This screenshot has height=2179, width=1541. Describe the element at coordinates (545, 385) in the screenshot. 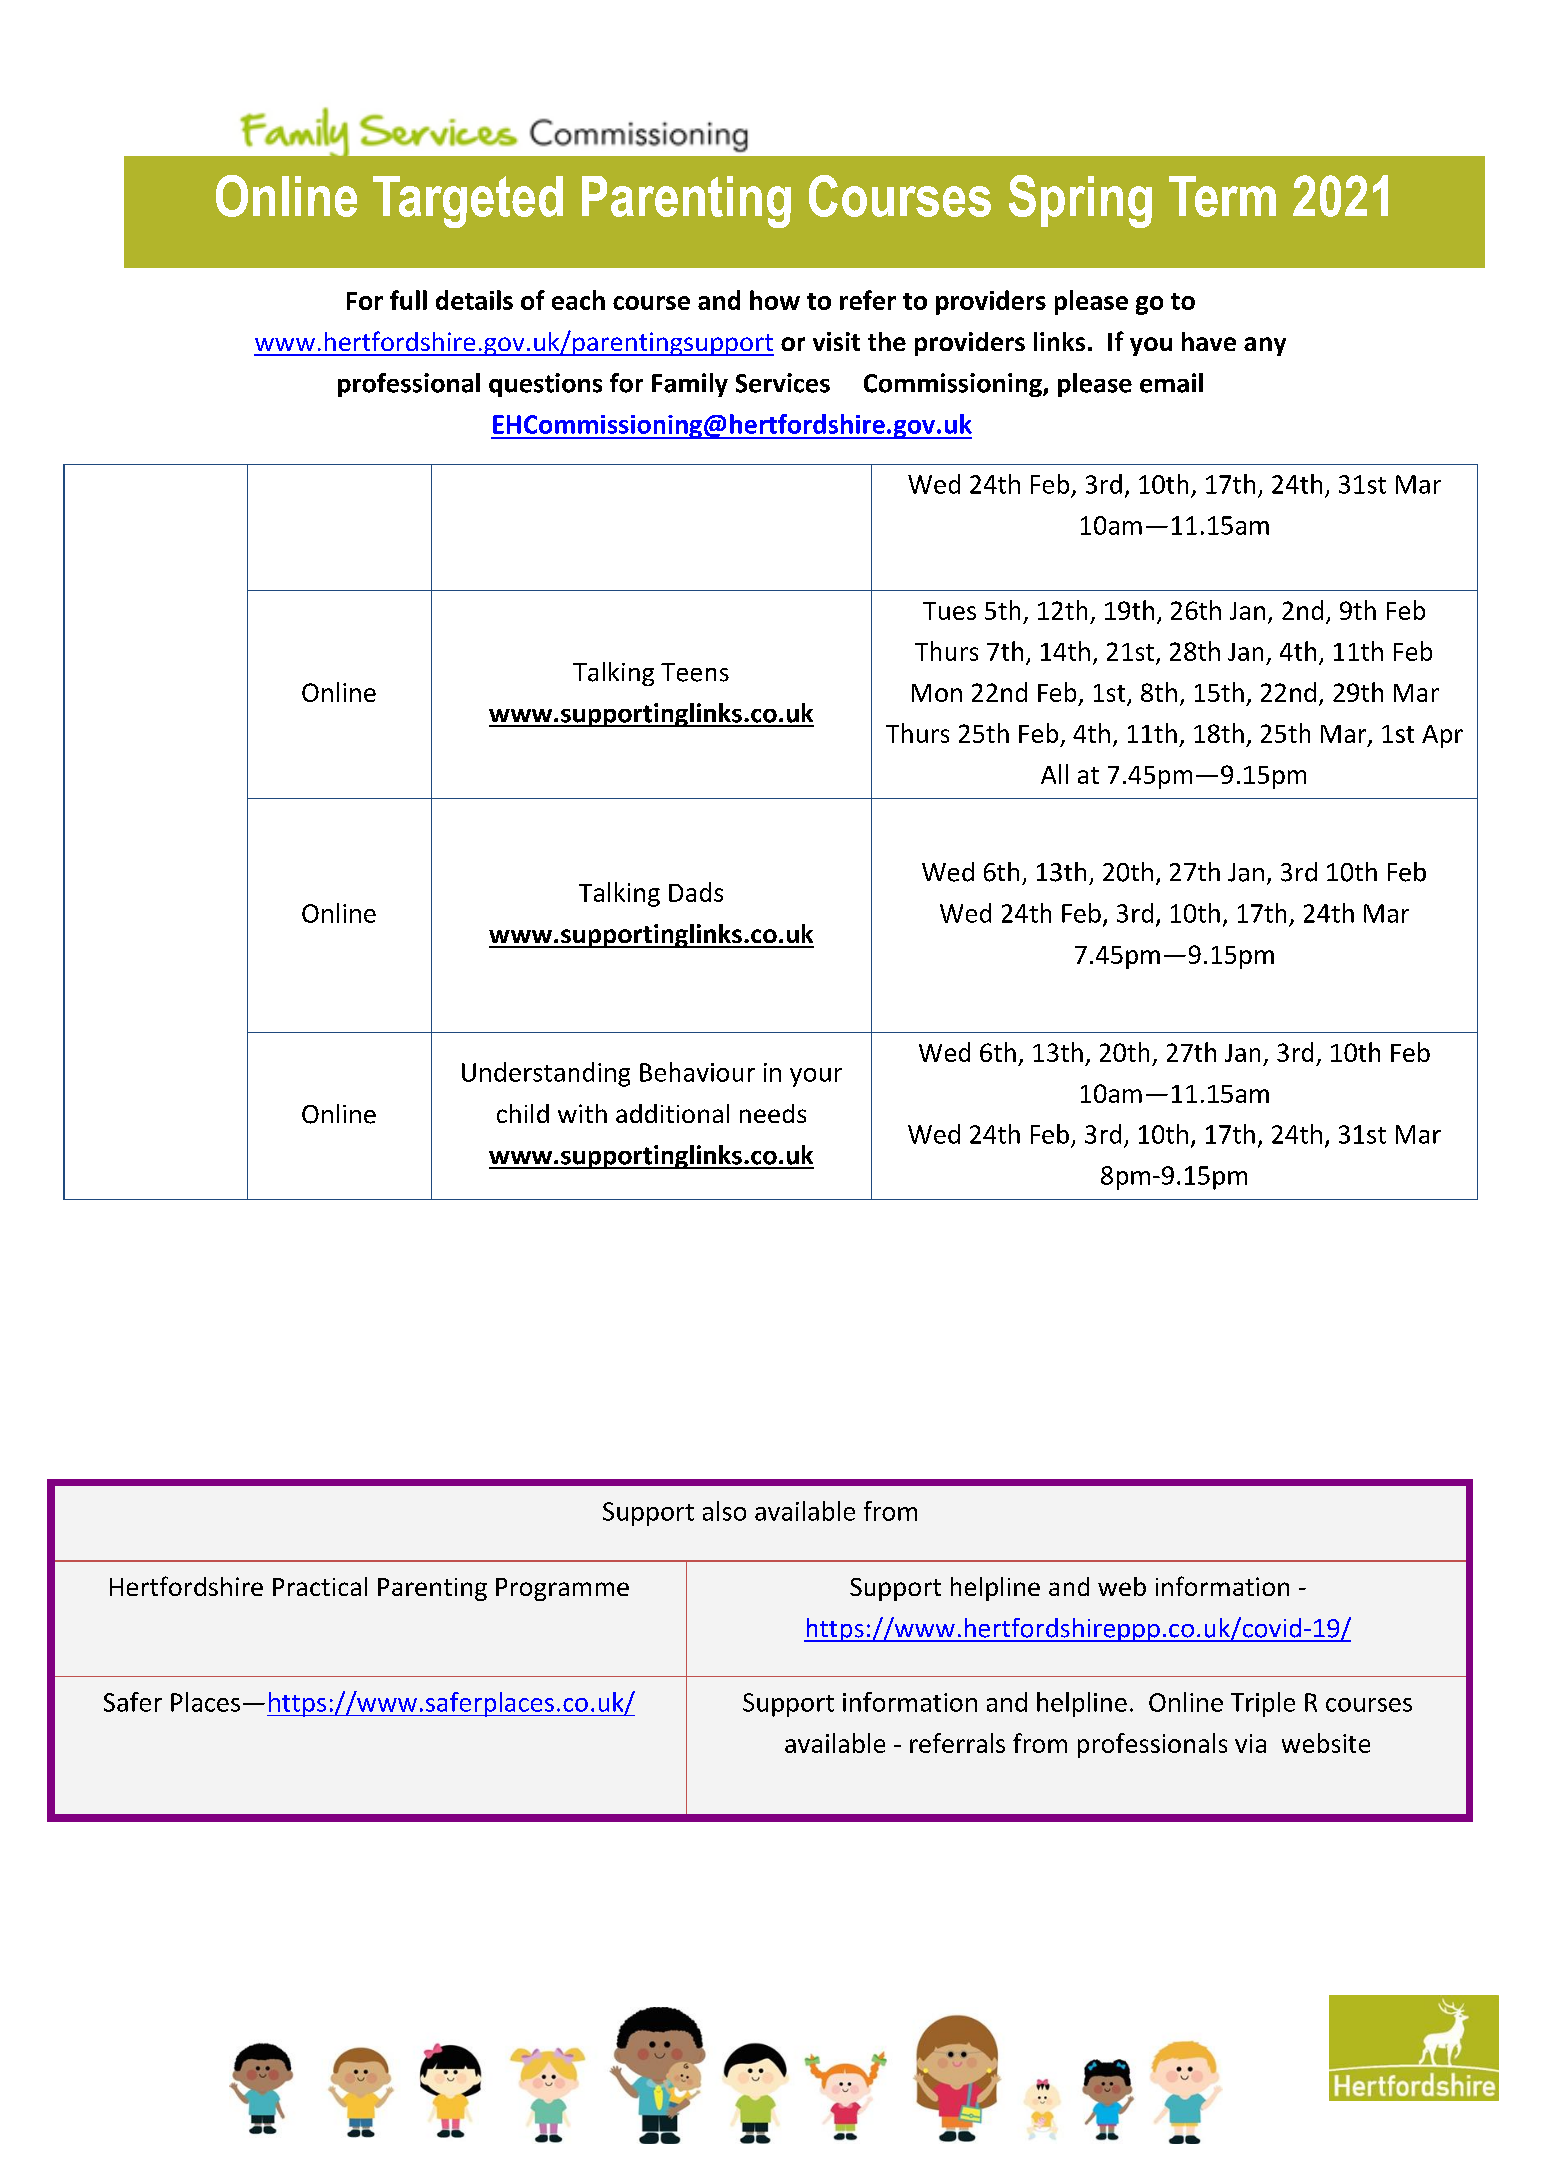

I see `questions` at that location.
